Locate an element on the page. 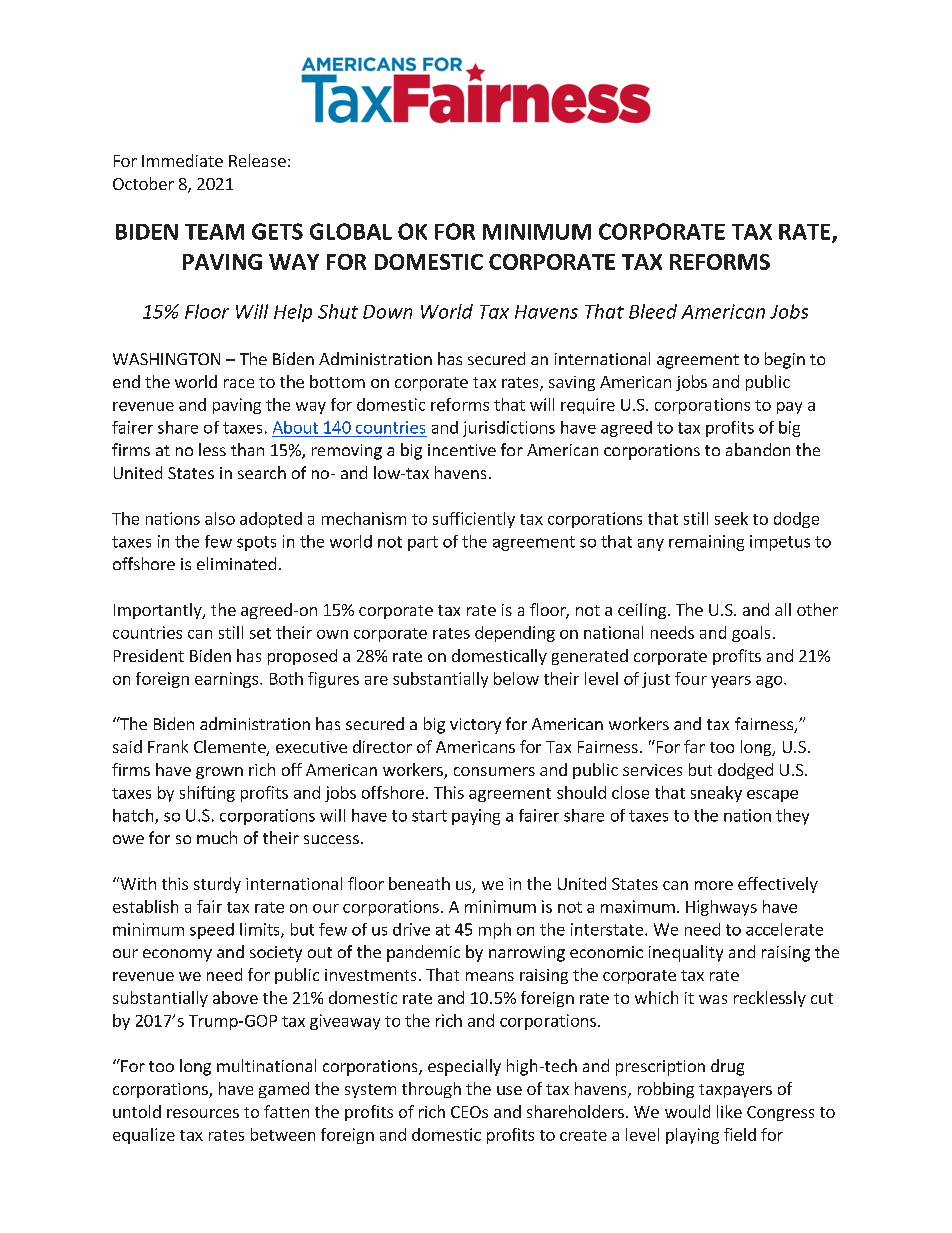 The height and width of the image is (1233, 952). goals is located at coordinates (751, 634).
